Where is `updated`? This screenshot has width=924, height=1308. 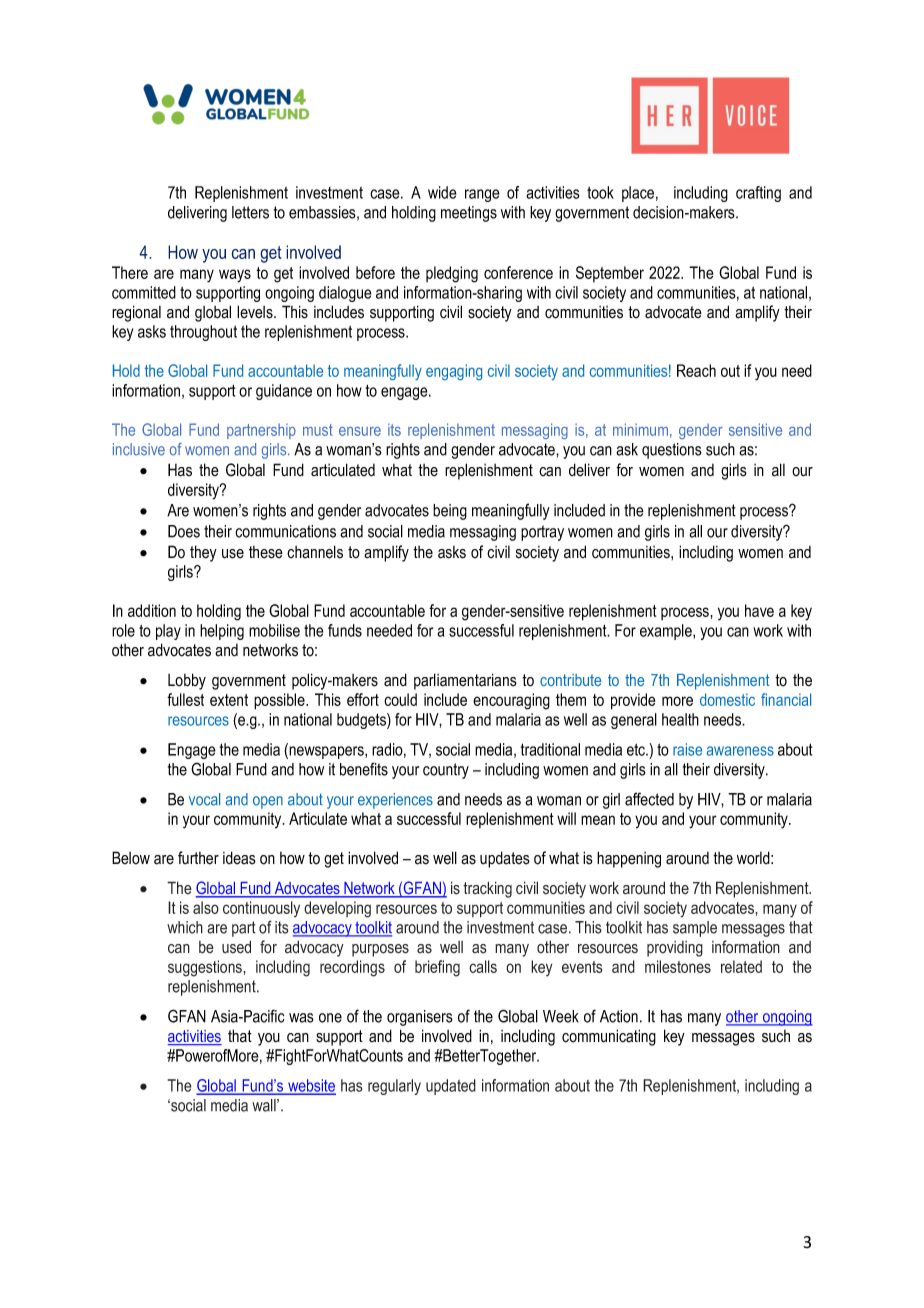 updated is located at coordinates (451, 1087).
